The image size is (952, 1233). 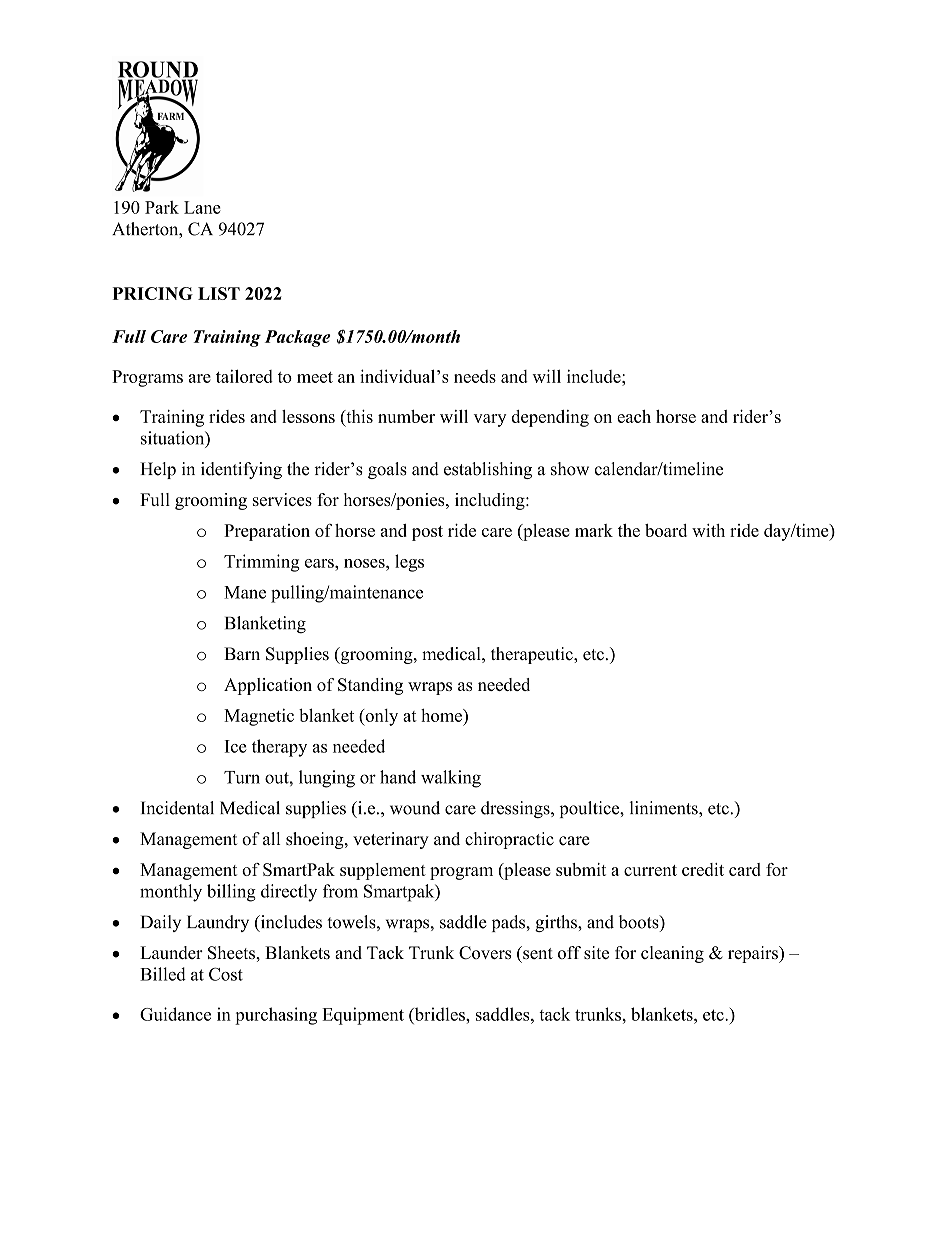 I want to click on needs, so click(x=475, y=376).
